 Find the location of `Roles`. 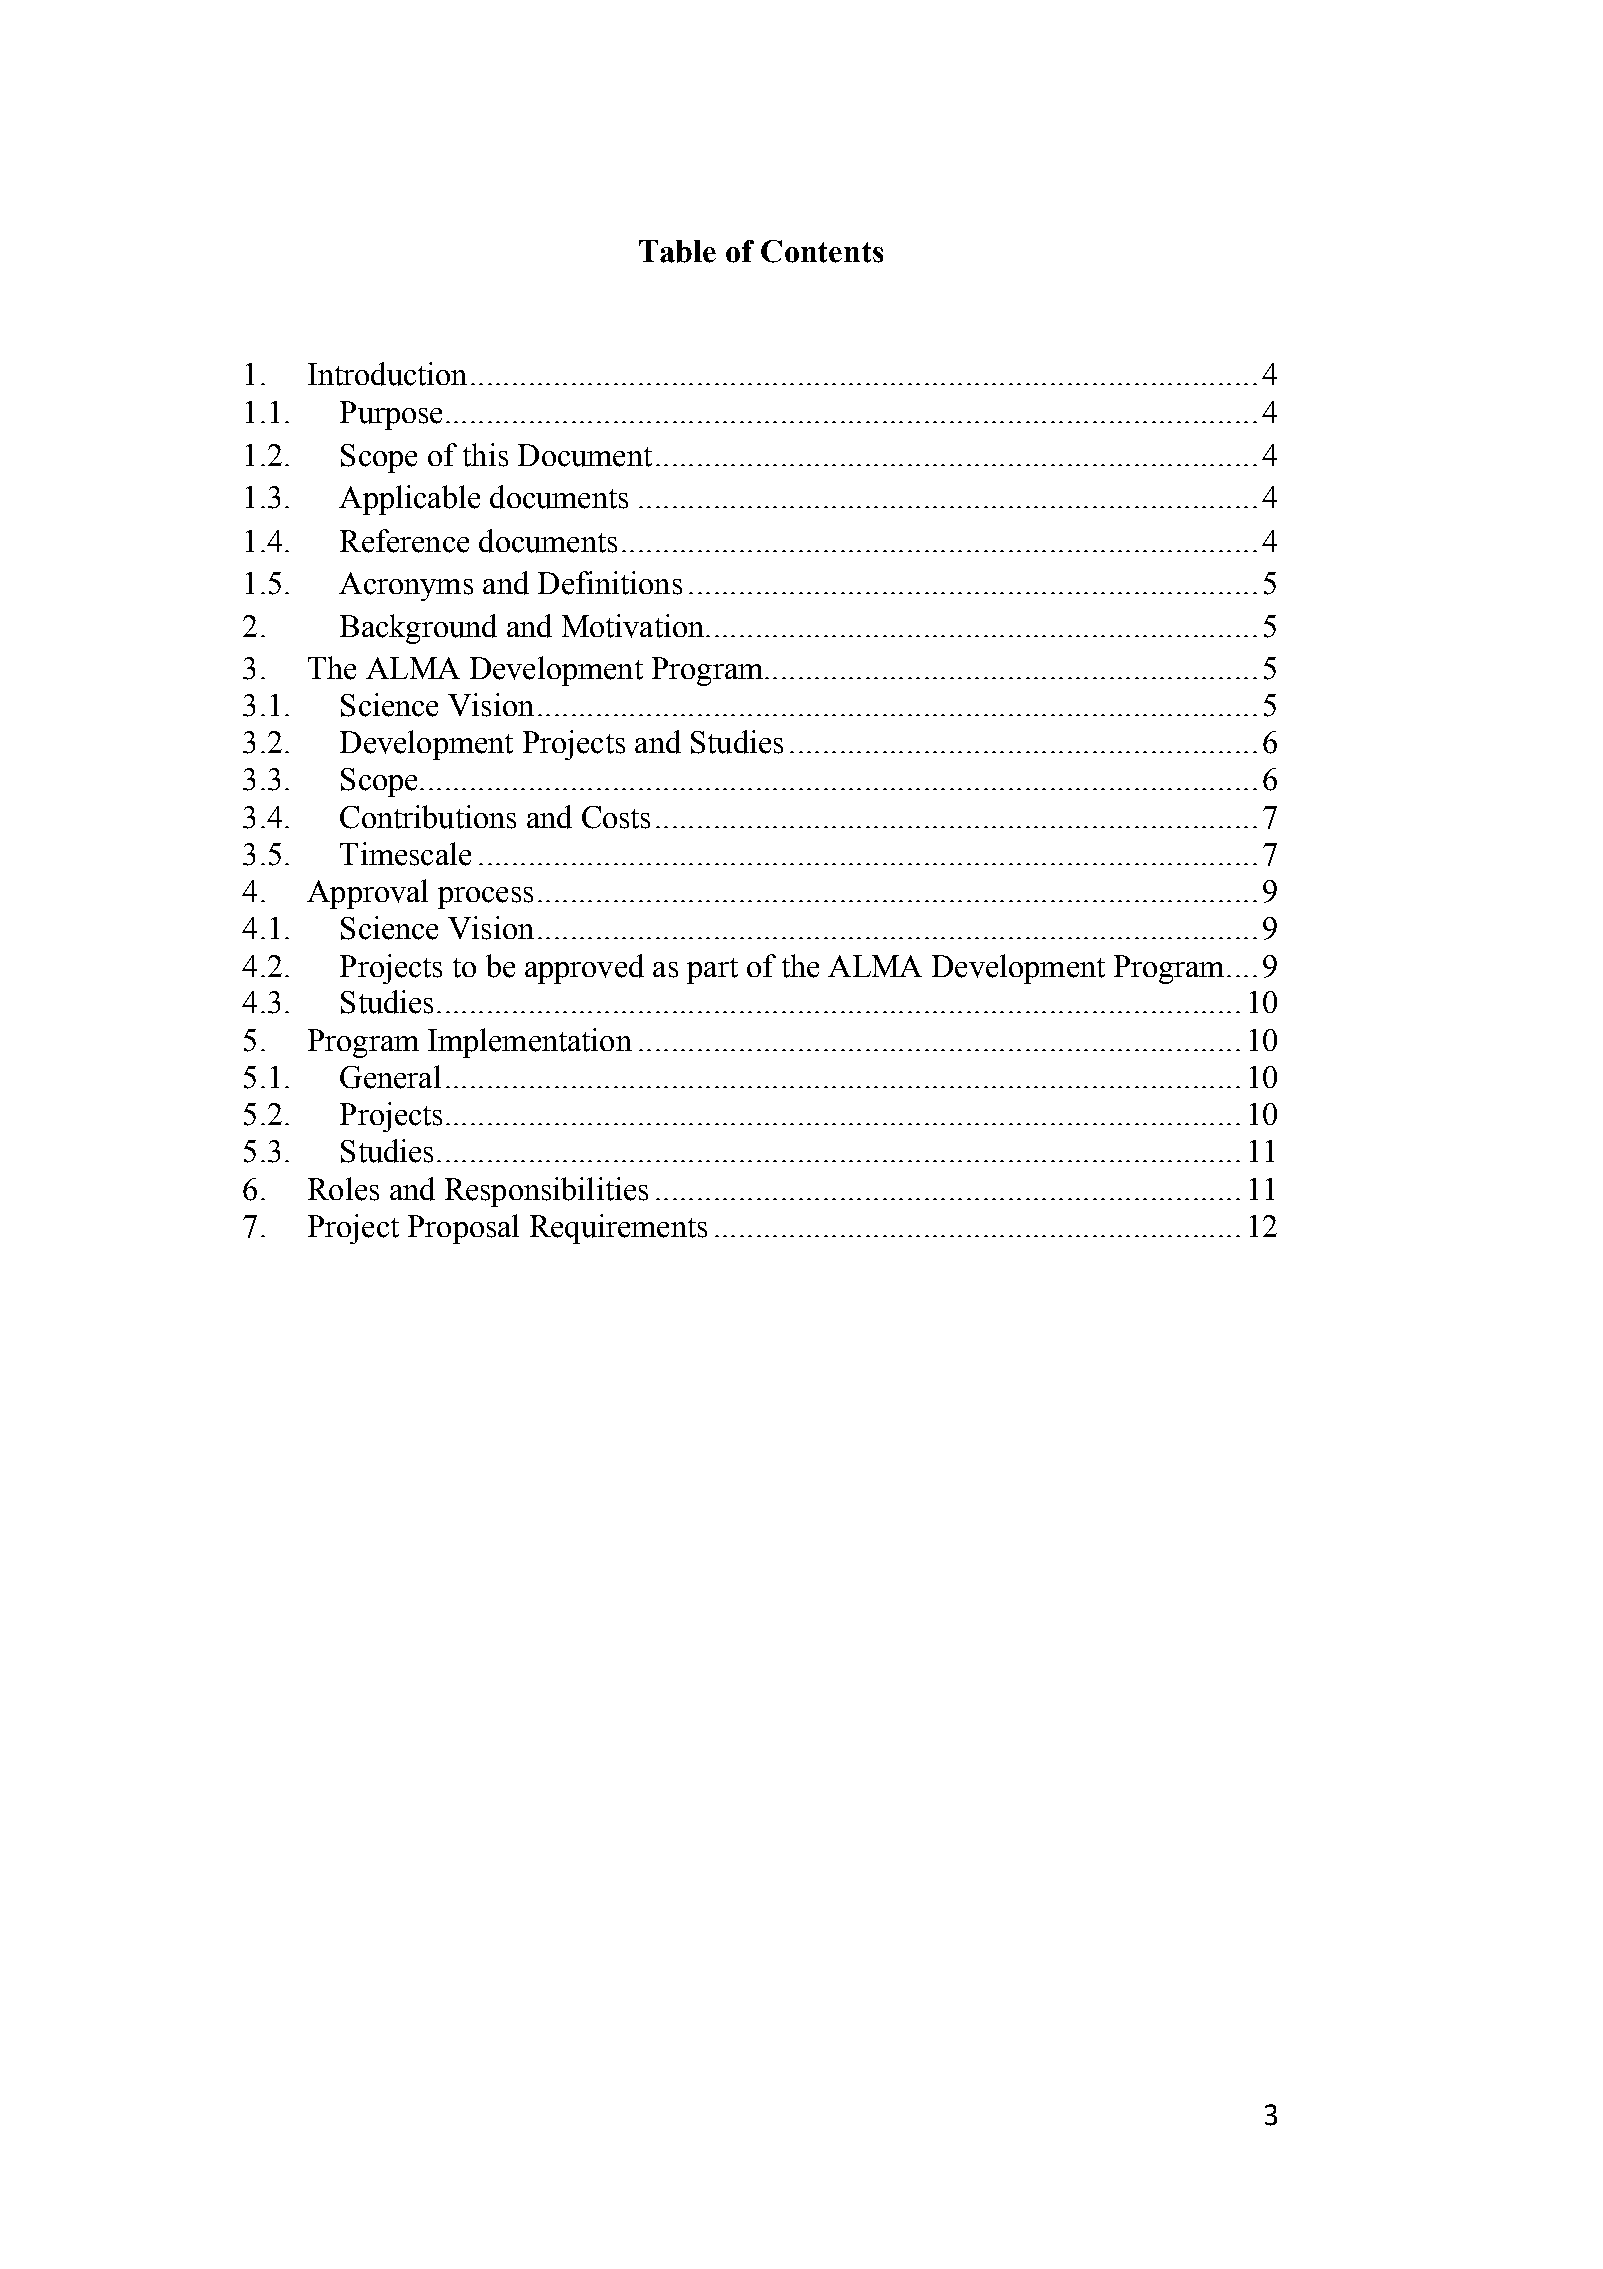

Roles is located at coordinates (343, 1189).
